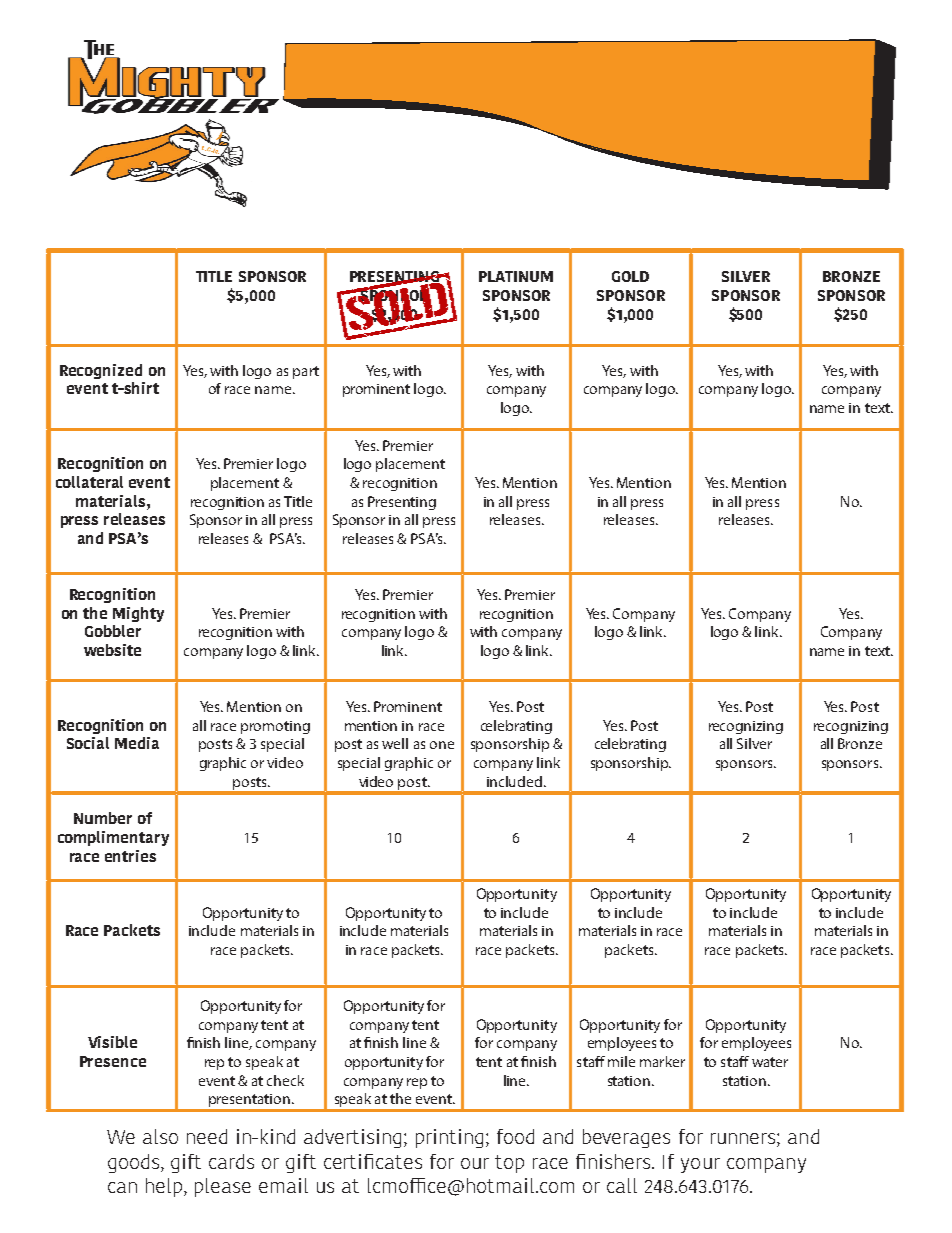 This screenshot has width=952, height=1233. What do you see at coordinates (630, 276) in the screenshot?
I see `GOLD` at bounding box center [630, 276].
